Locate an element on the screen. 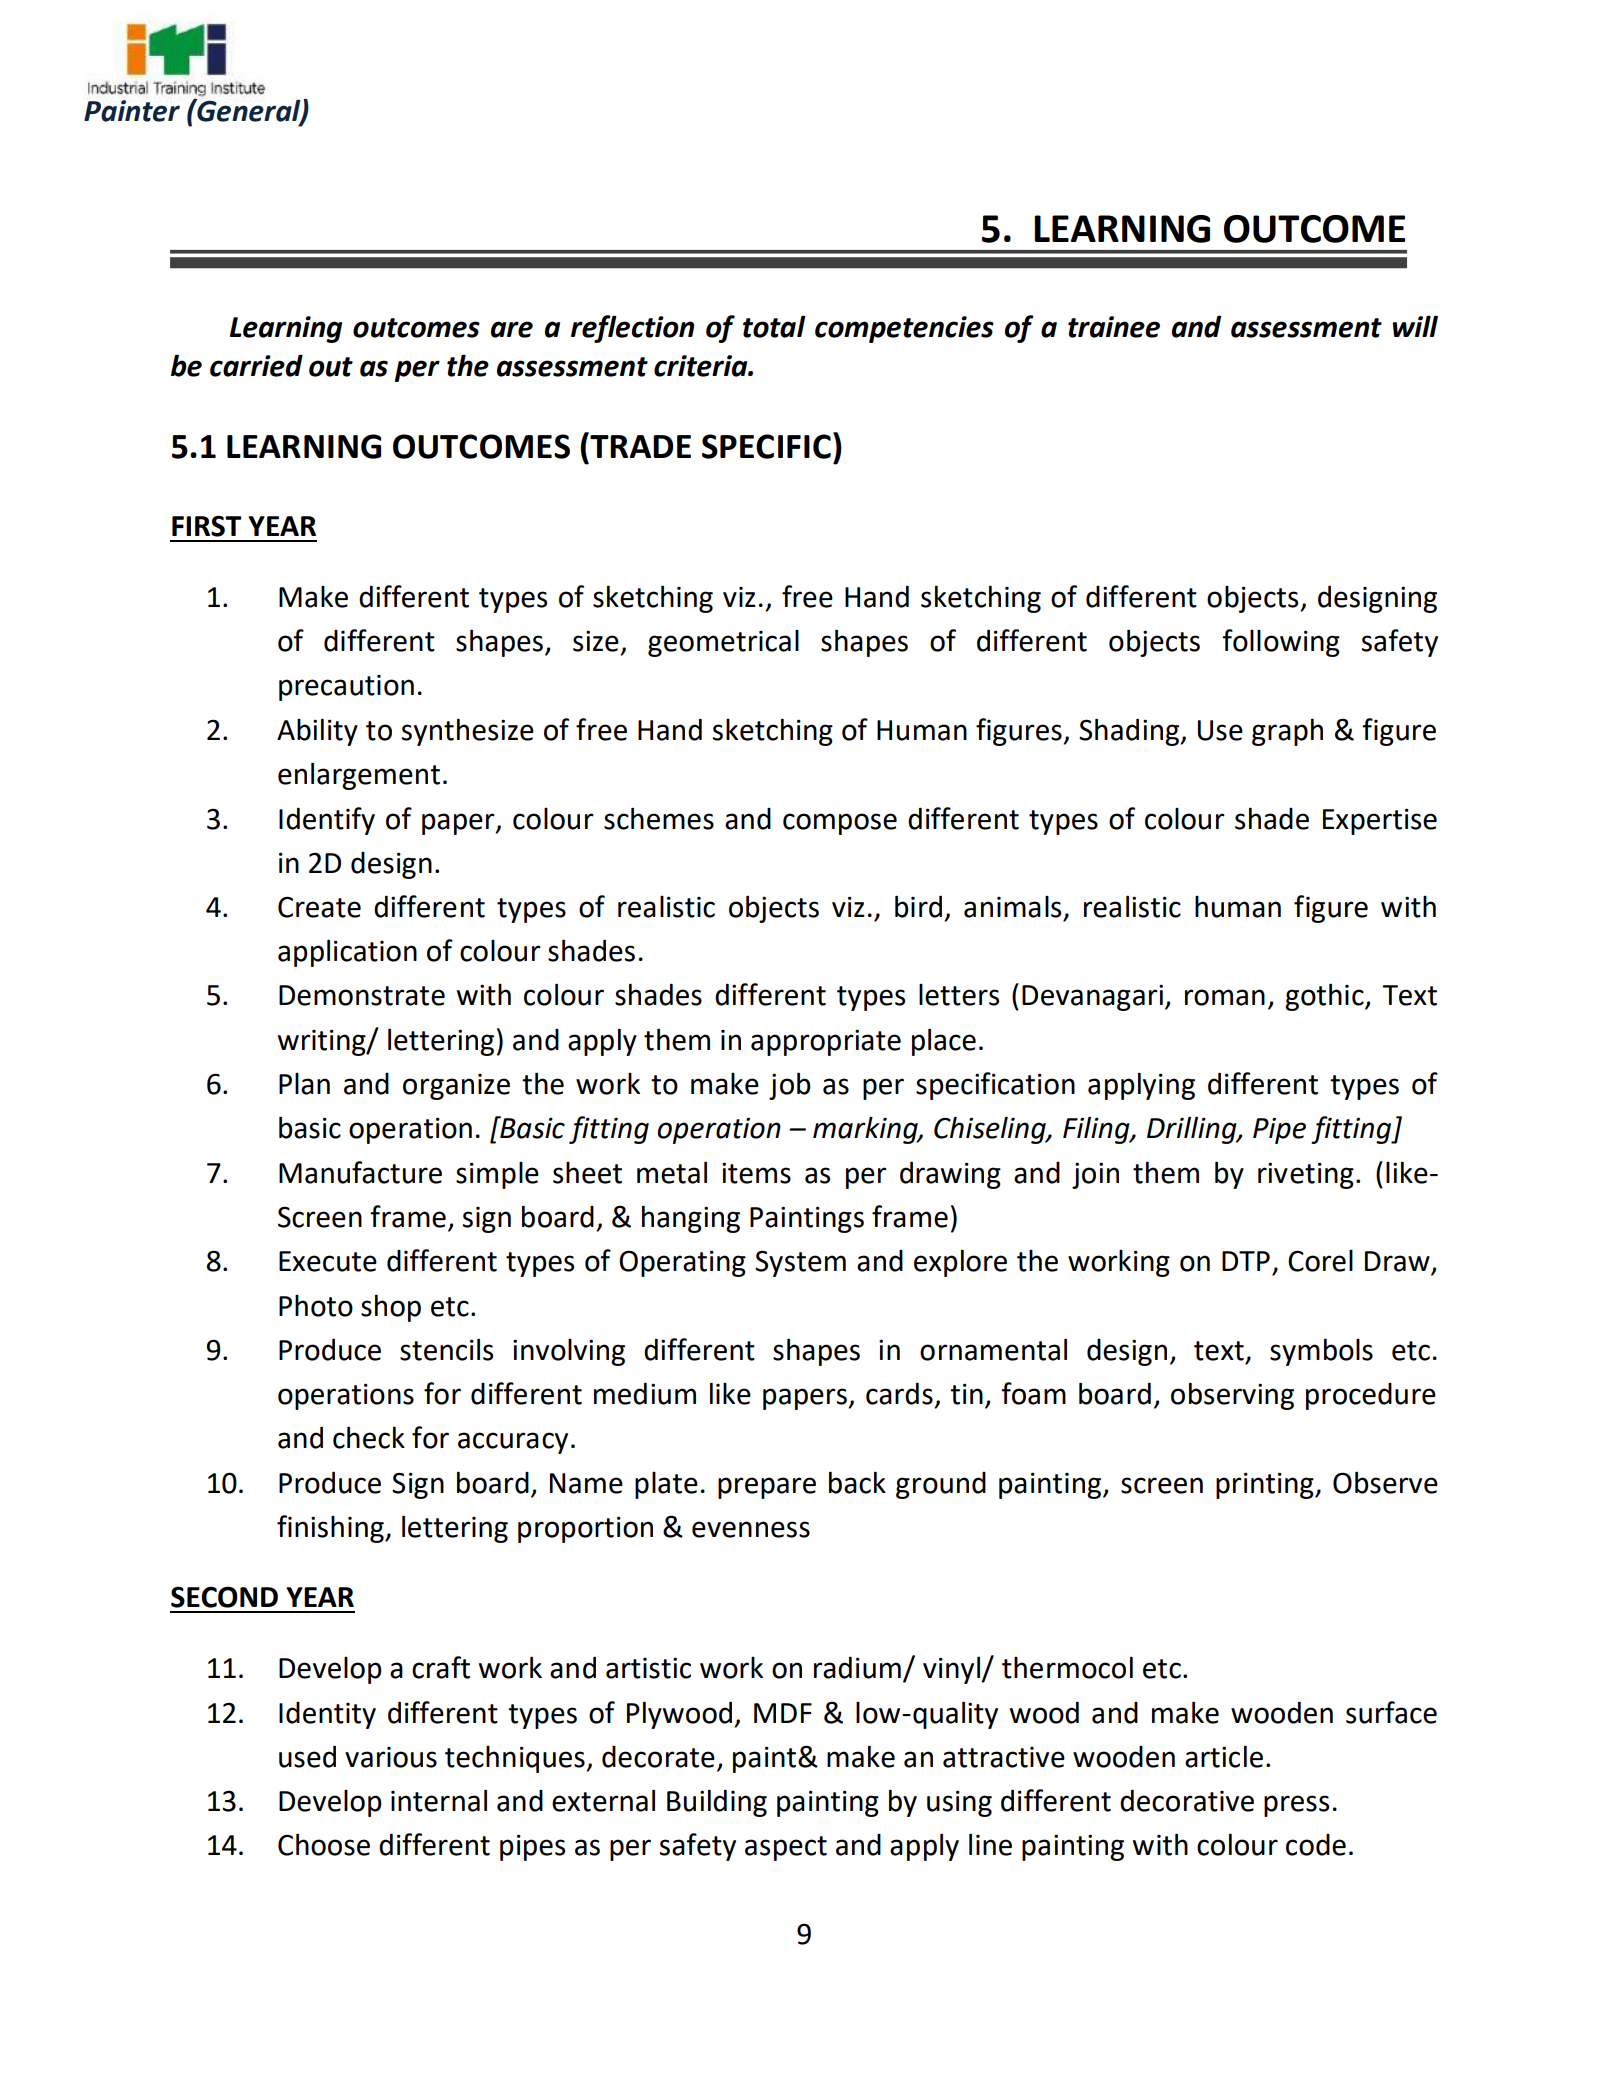 The image size is (1609, 2082). total is located at coordinates (774, 326).
